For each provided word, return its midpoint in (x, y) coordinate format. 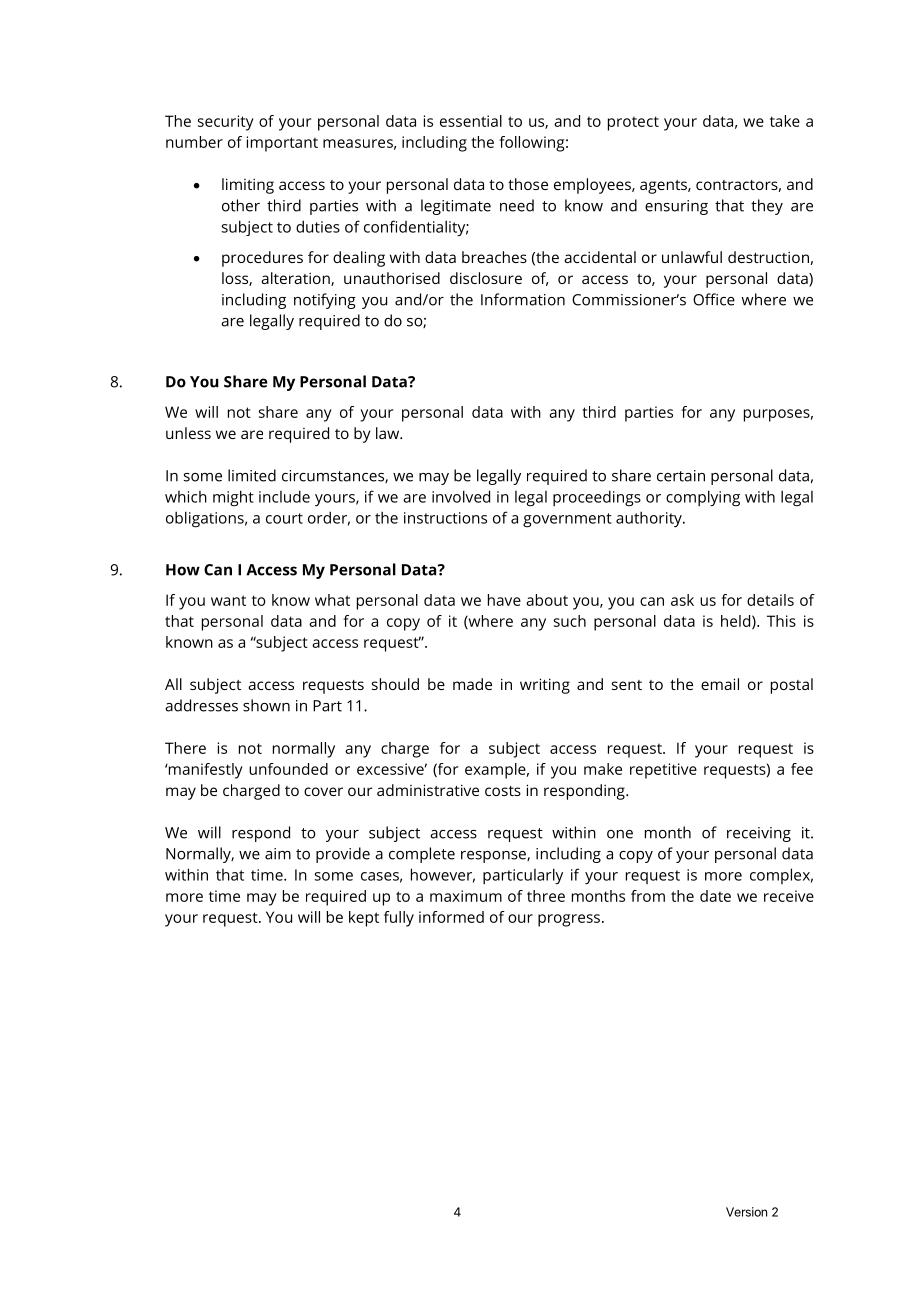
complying (703, 498)
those (528, 184)
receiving (759, 834)
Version (746, 1212)
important (282, 144)
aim (278, 854)
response (494, 857)
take (785, 121)
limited (252, 475)
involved (461, 496)
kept (364, 919)
